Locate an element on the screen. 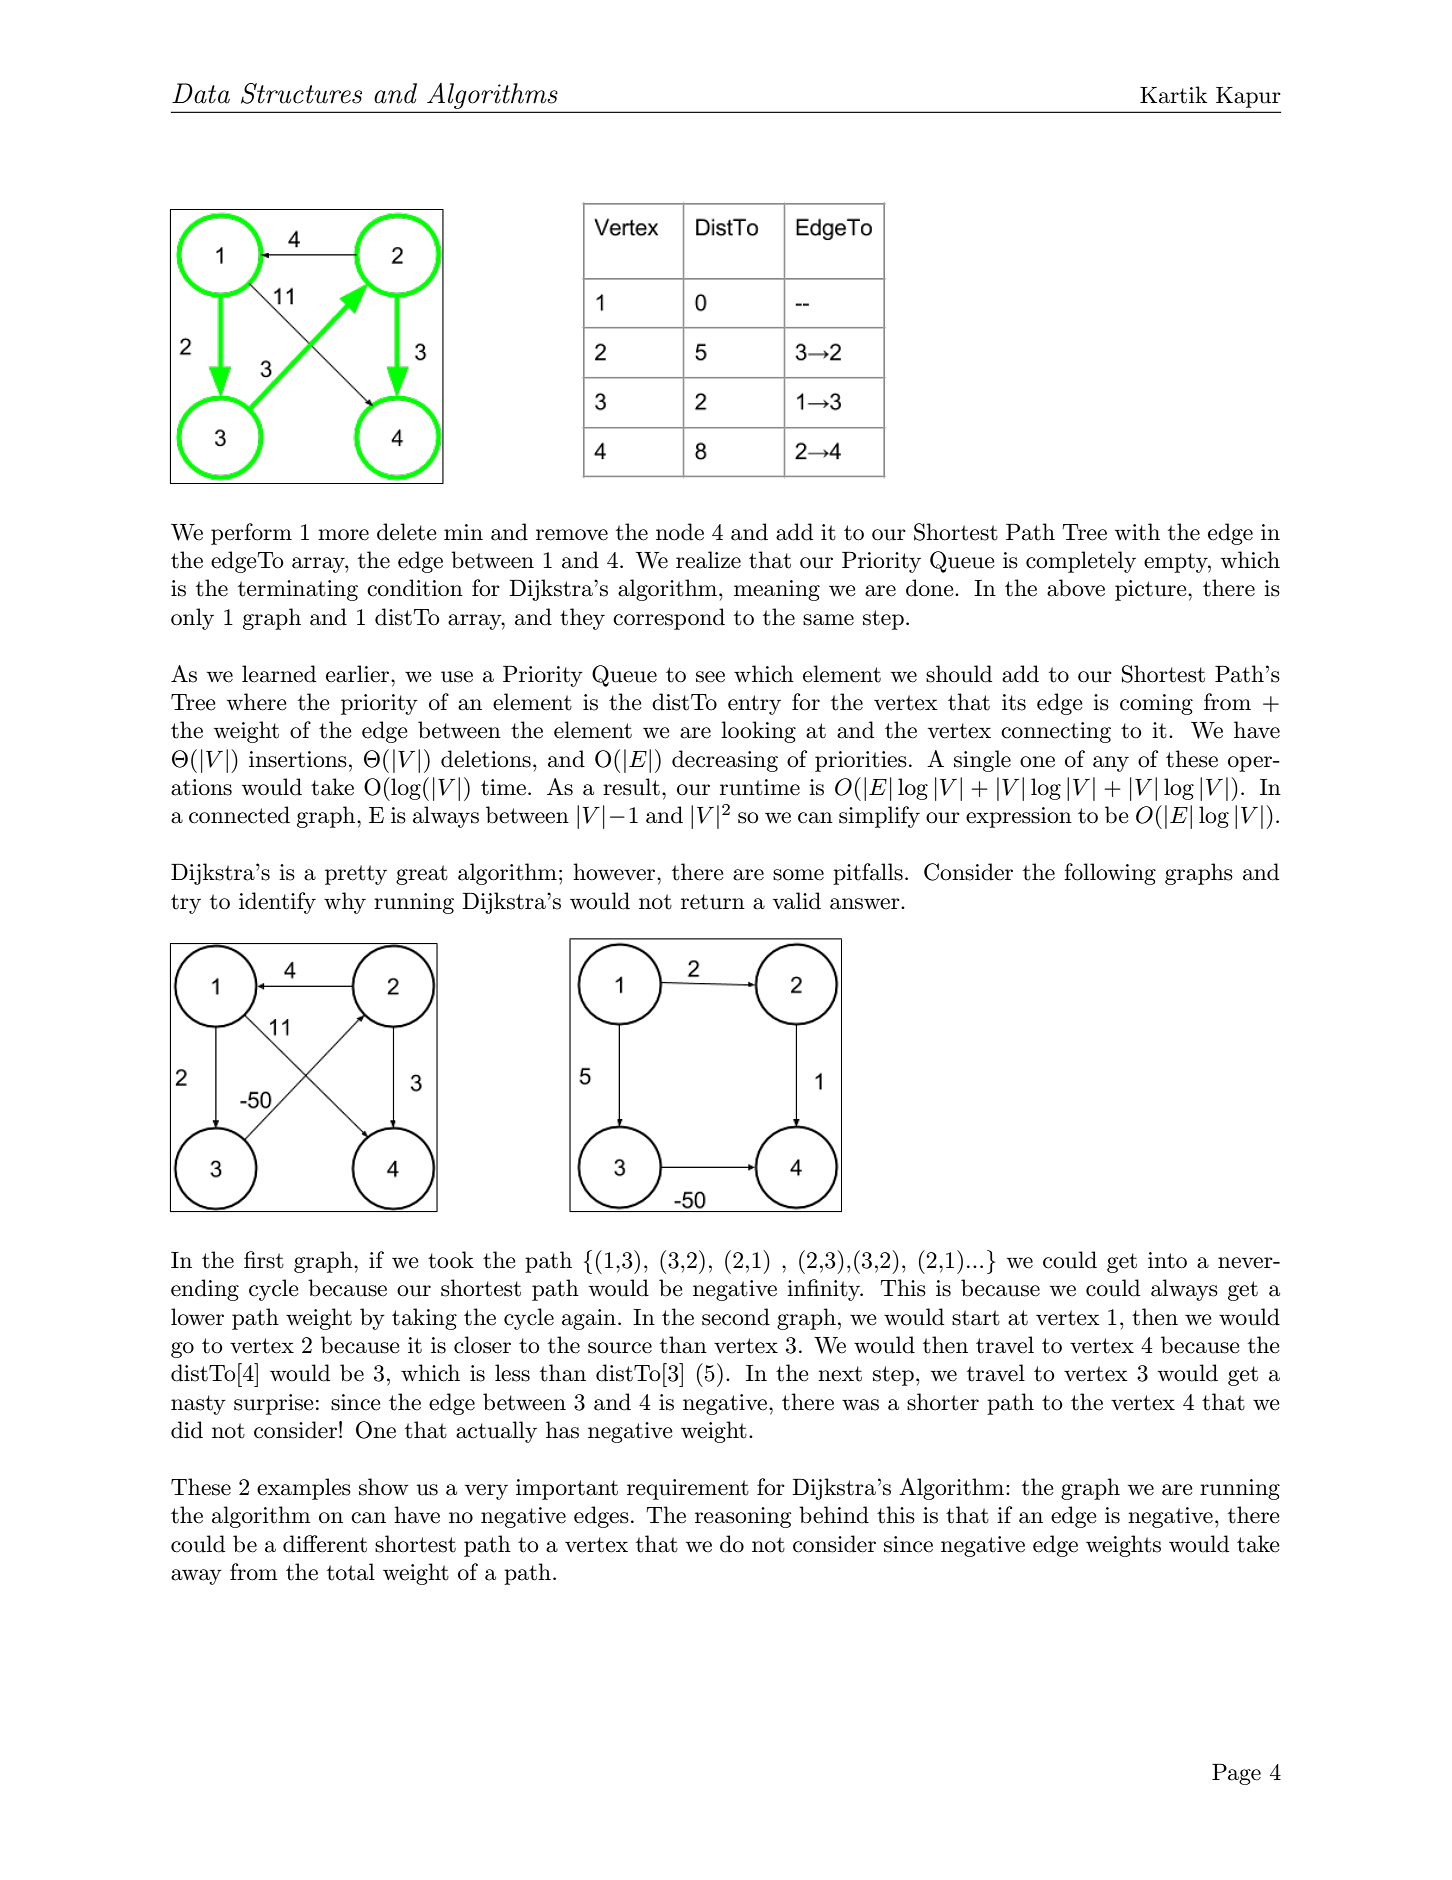 The image size is (1452, 1880). Kapur is located at coordinates (1248, 97).
